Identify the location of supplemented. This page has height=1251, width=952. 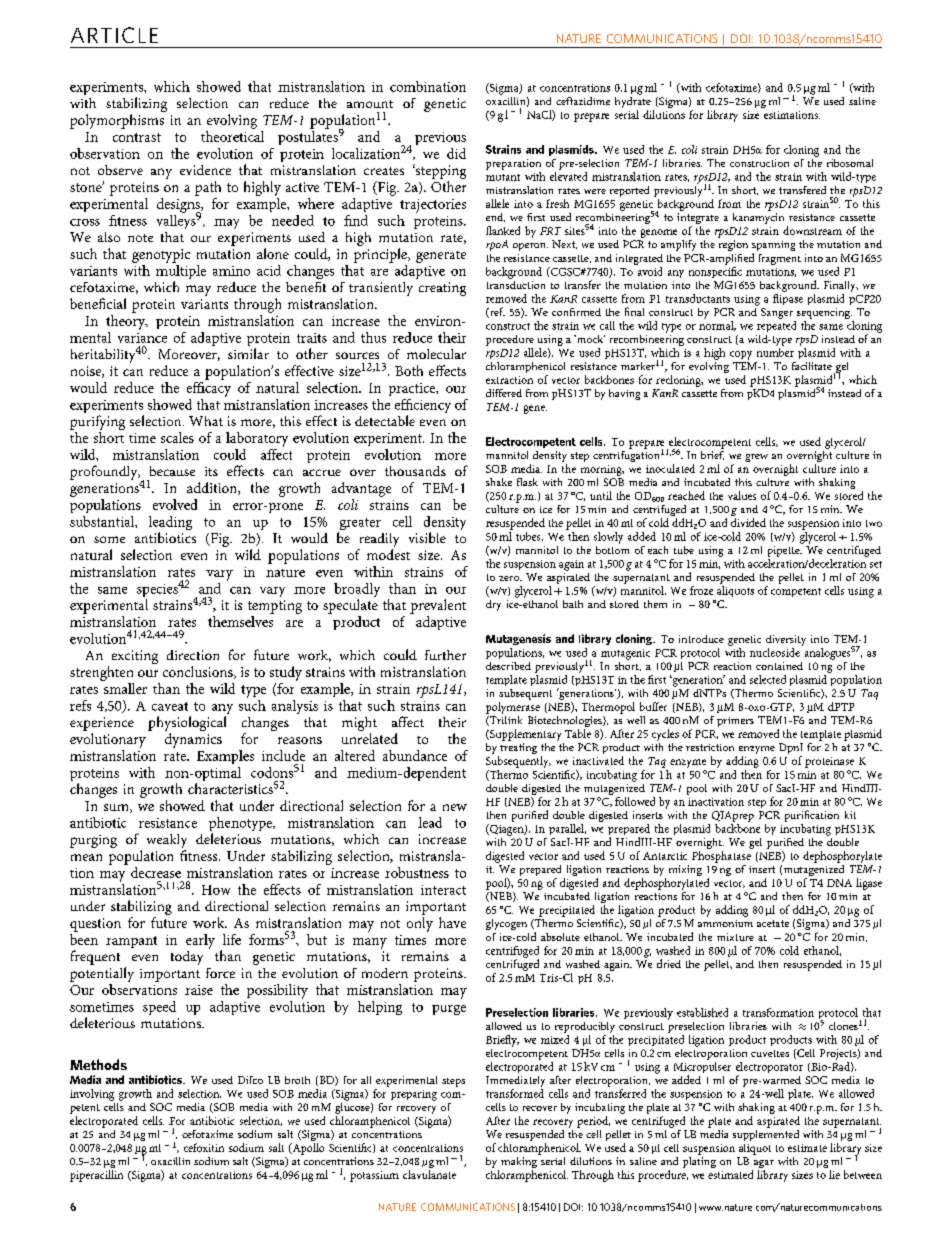
(766, 1134).
